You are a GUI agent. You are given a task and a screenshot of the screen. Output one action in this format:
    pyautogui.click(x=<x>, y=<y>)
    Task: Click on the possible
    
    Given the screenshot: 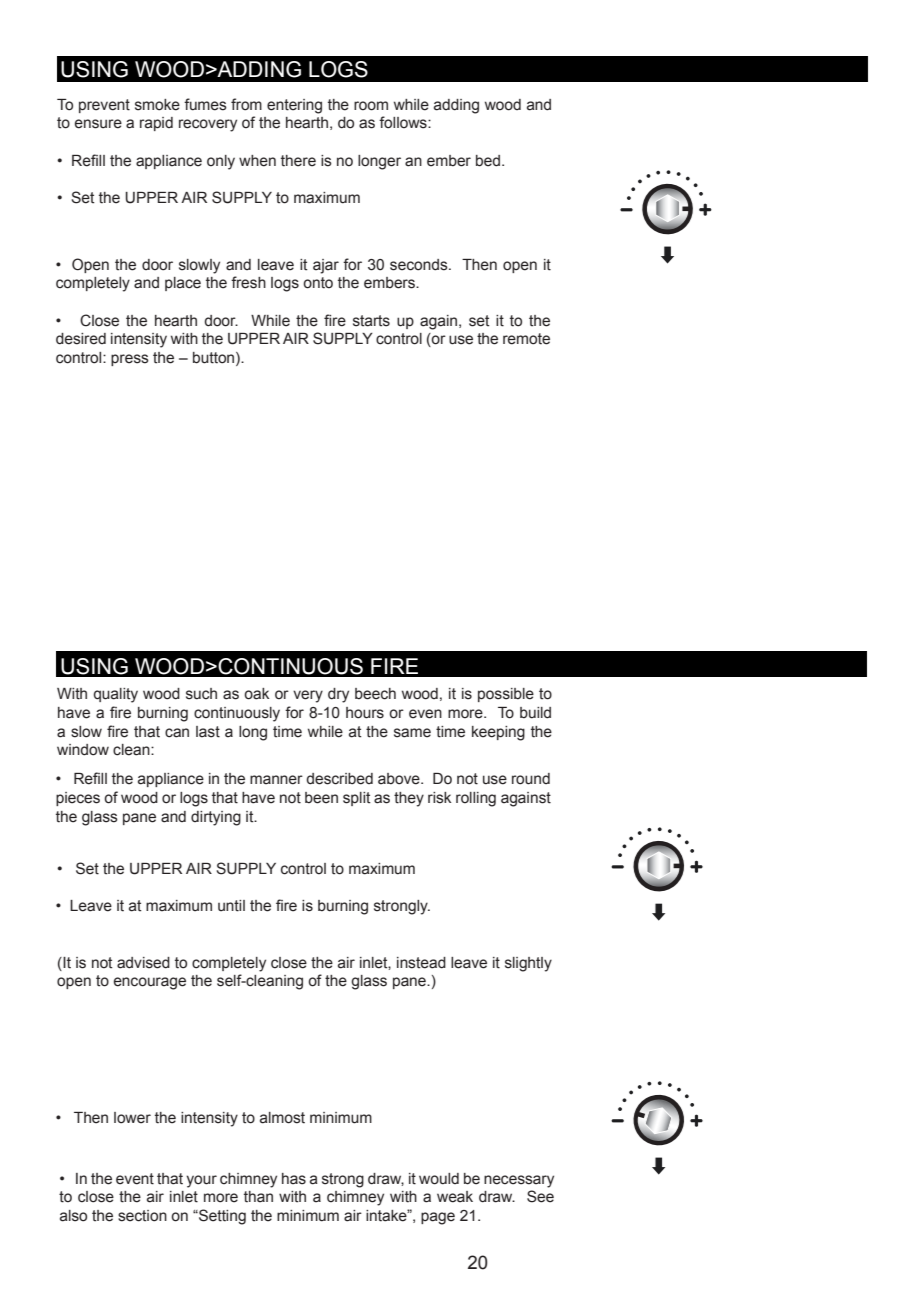 What is the action you would take?
    pyautogui.click(x=506, y=695)
